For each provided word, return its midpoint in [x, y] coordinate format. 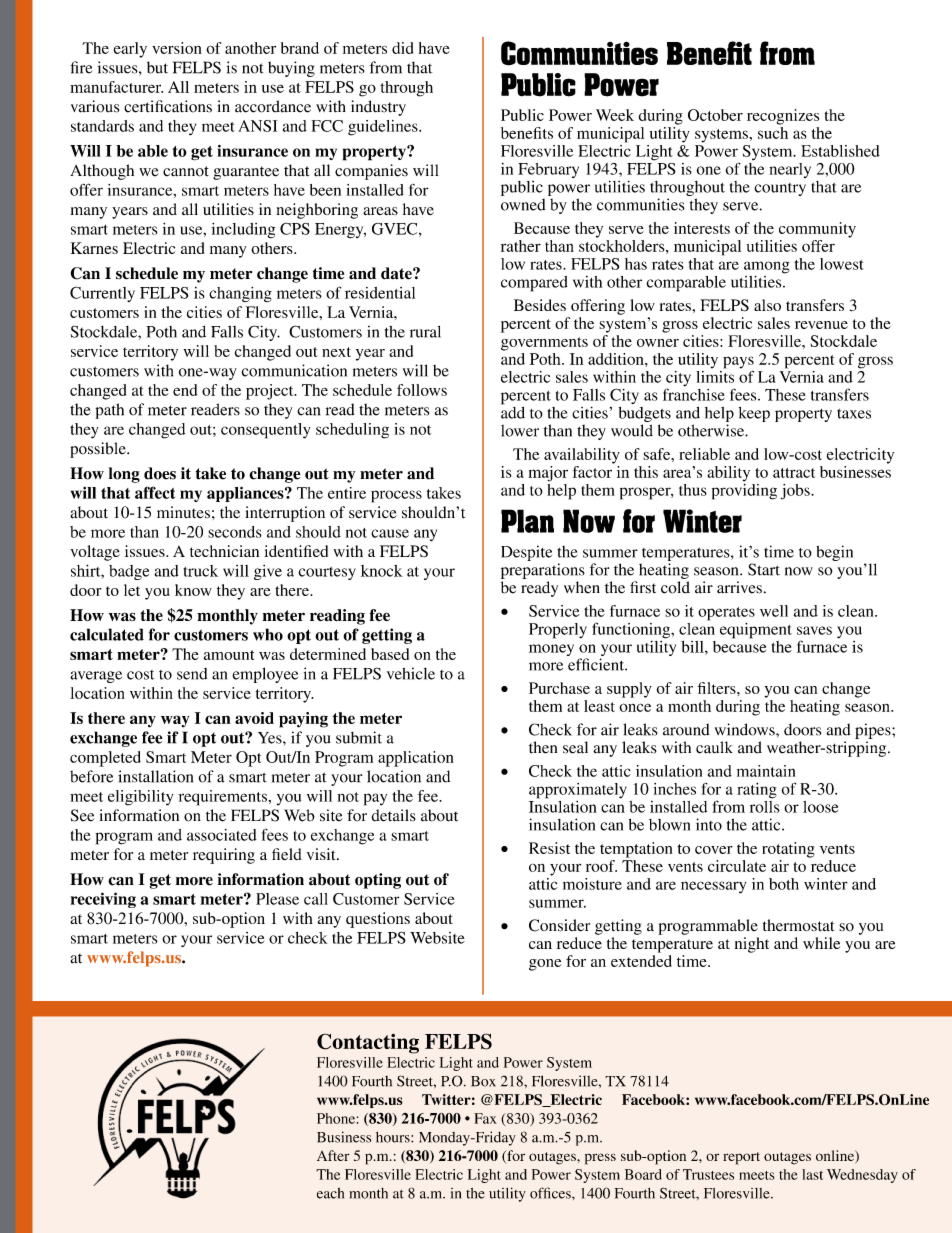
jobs [796, 492]
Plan [527, 521]
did [402, 48]
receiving [103, 900]
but [157, 67]
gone [545, 965]
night [752, 945]
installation [155, 776]
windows [746, 729]
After [333, 1155]
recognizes [783, 117]
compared [534, 284]
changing [240, 294]
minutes [183, 512]
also [767, 305]
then [543, 747]
